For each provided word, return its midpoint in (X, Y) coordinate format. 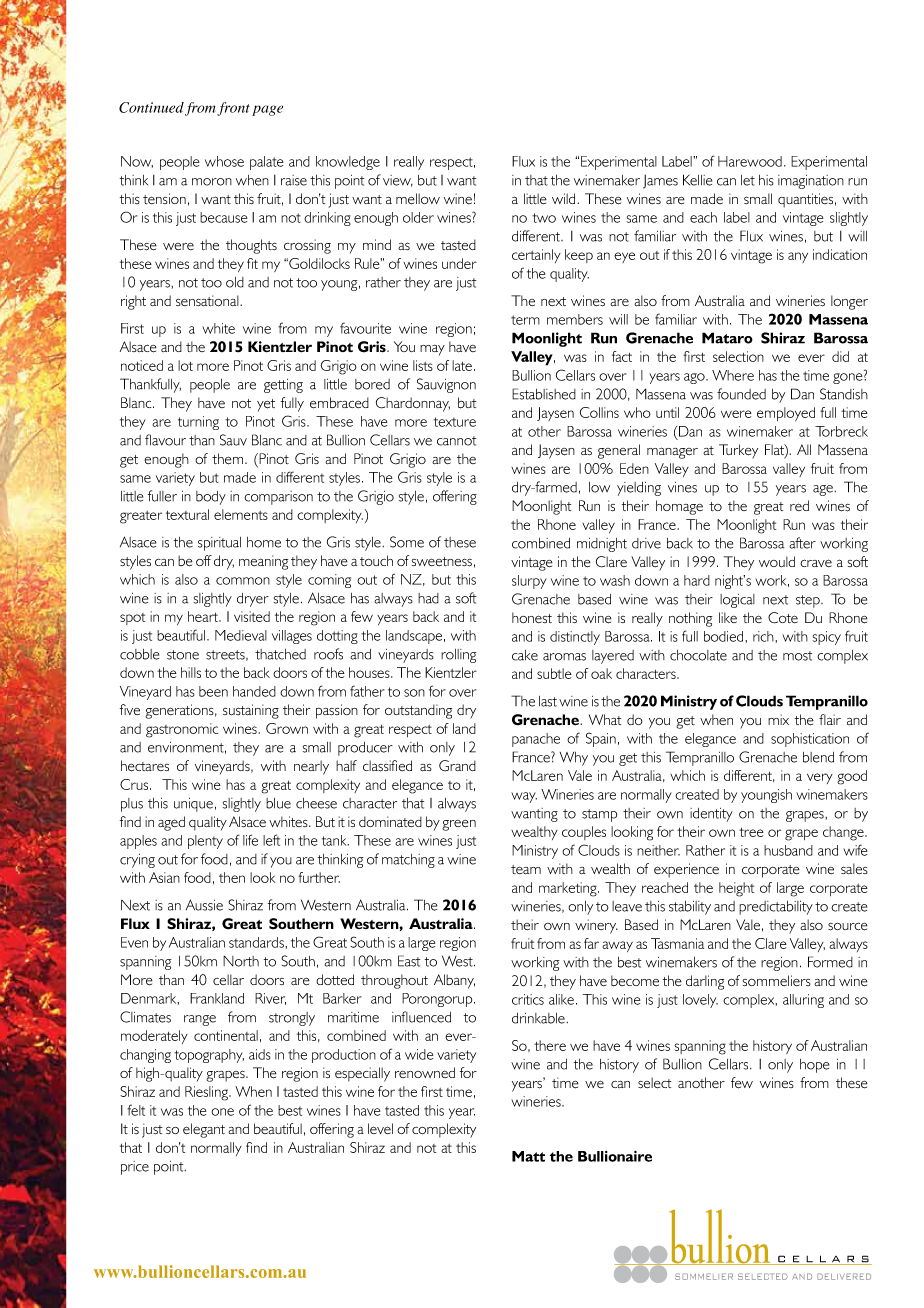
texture (455, 422)
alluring (803, 1001)
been (213, 691)
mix (778, 719)
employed (786, 414)
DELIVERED (844, 1276)
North (241, 961)
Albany (454, 981)
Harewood (750, 161)
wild (565, 198)
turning (198, 423)
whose (224, 161)
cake (525, 655)
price (135, 1168)
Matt (528, 1156)
